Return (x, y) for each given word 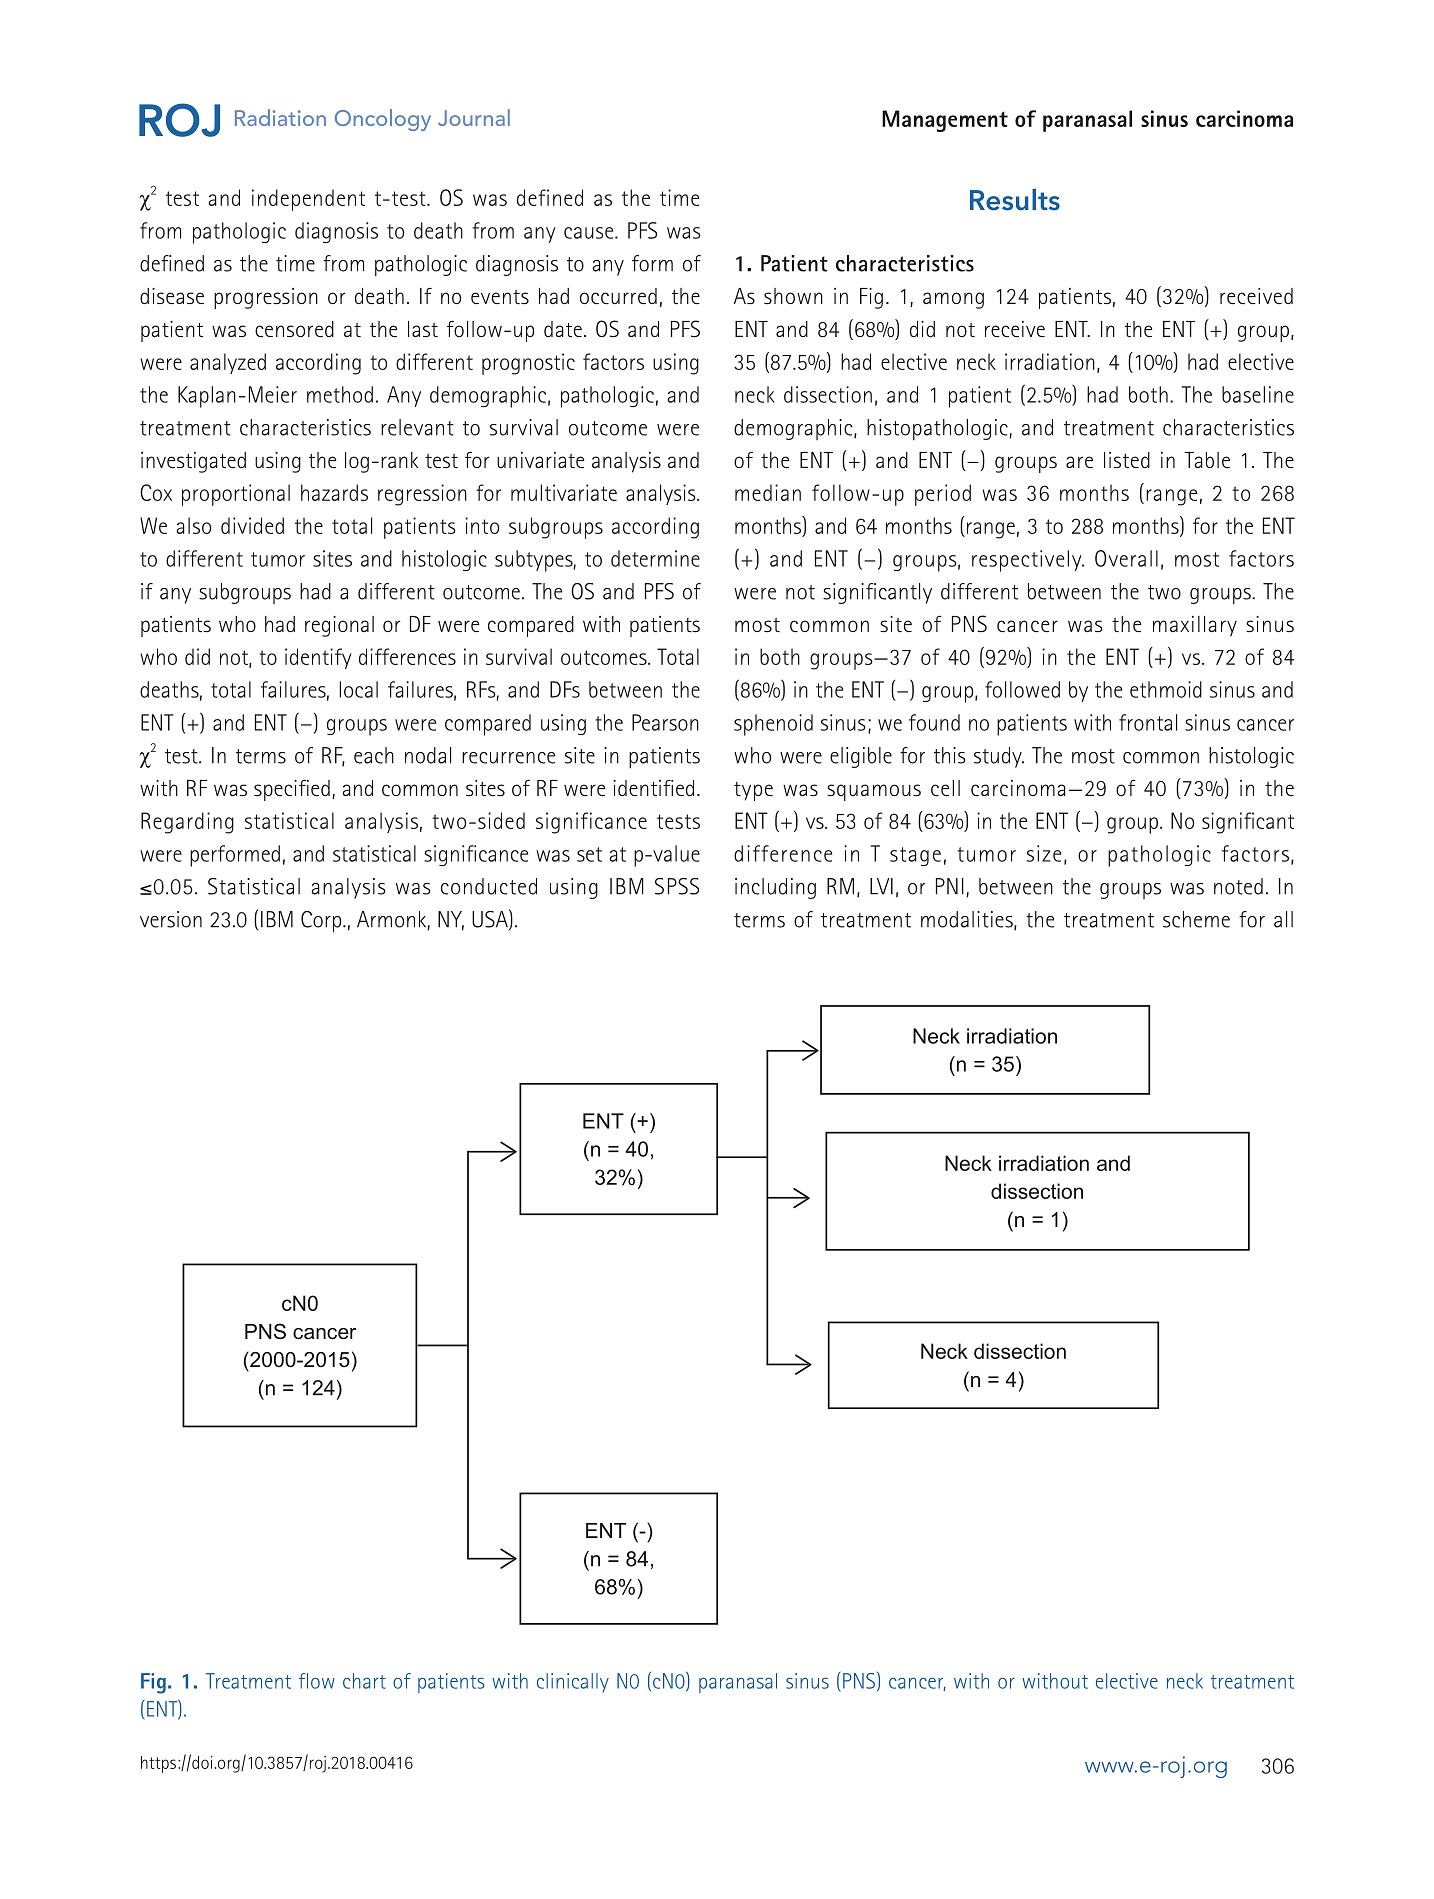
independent (308, 200)
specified (292, 790)
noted (1238, 886)
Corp (322, 922)
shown (793, 296)
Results (1015, 200)
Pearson (665, 722)
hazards (334, 492)
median (768, 492)
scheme (1196, 919)
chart (364, 1681)
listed (1127, 460)
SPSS (677, 886)
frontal (1148, 722)
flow (317, 1681)
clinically (573, 1683)
